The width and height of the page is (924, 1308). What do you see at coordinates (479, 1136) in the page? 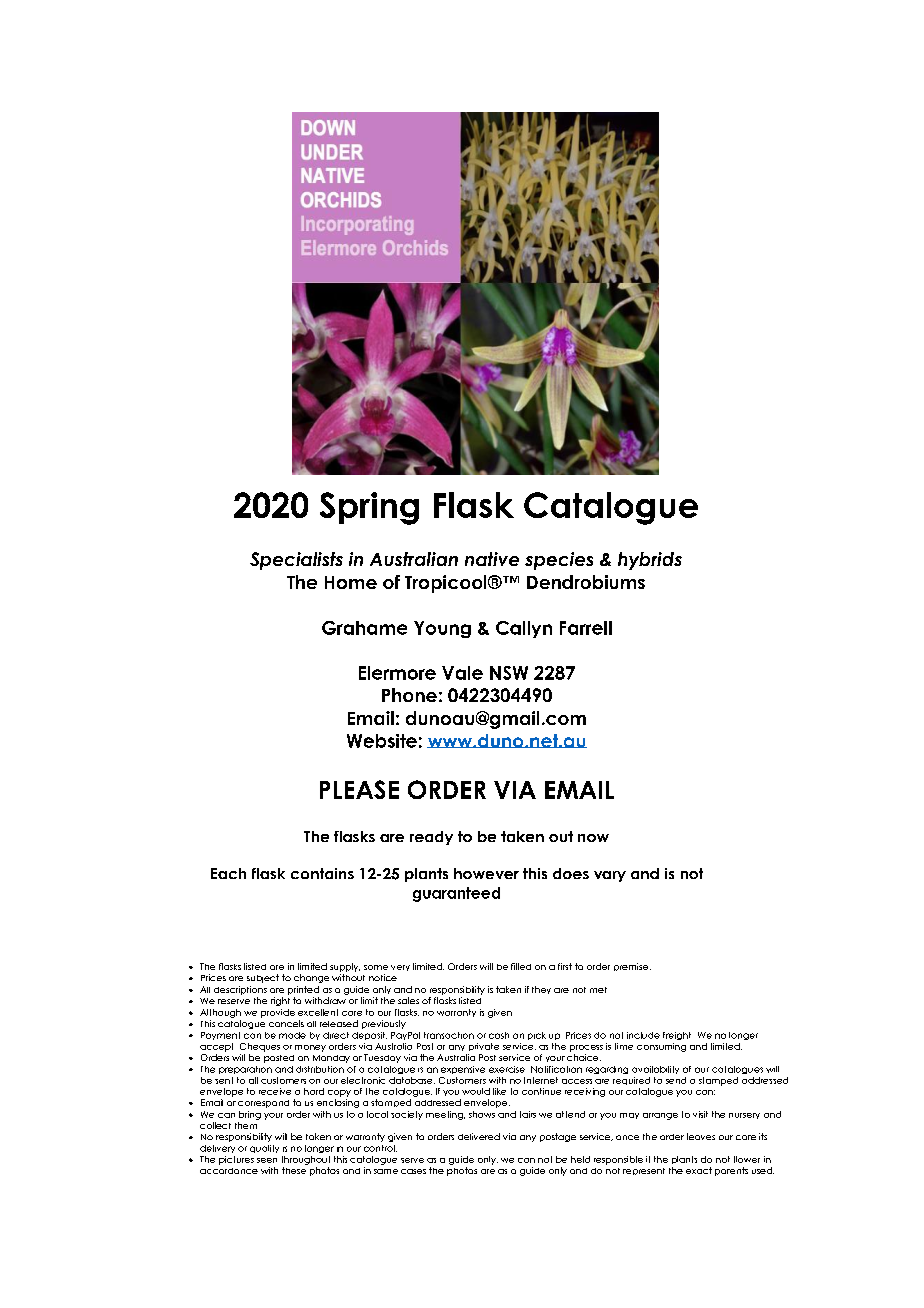
I see `delivered` at bounding box center [479, 1136].
